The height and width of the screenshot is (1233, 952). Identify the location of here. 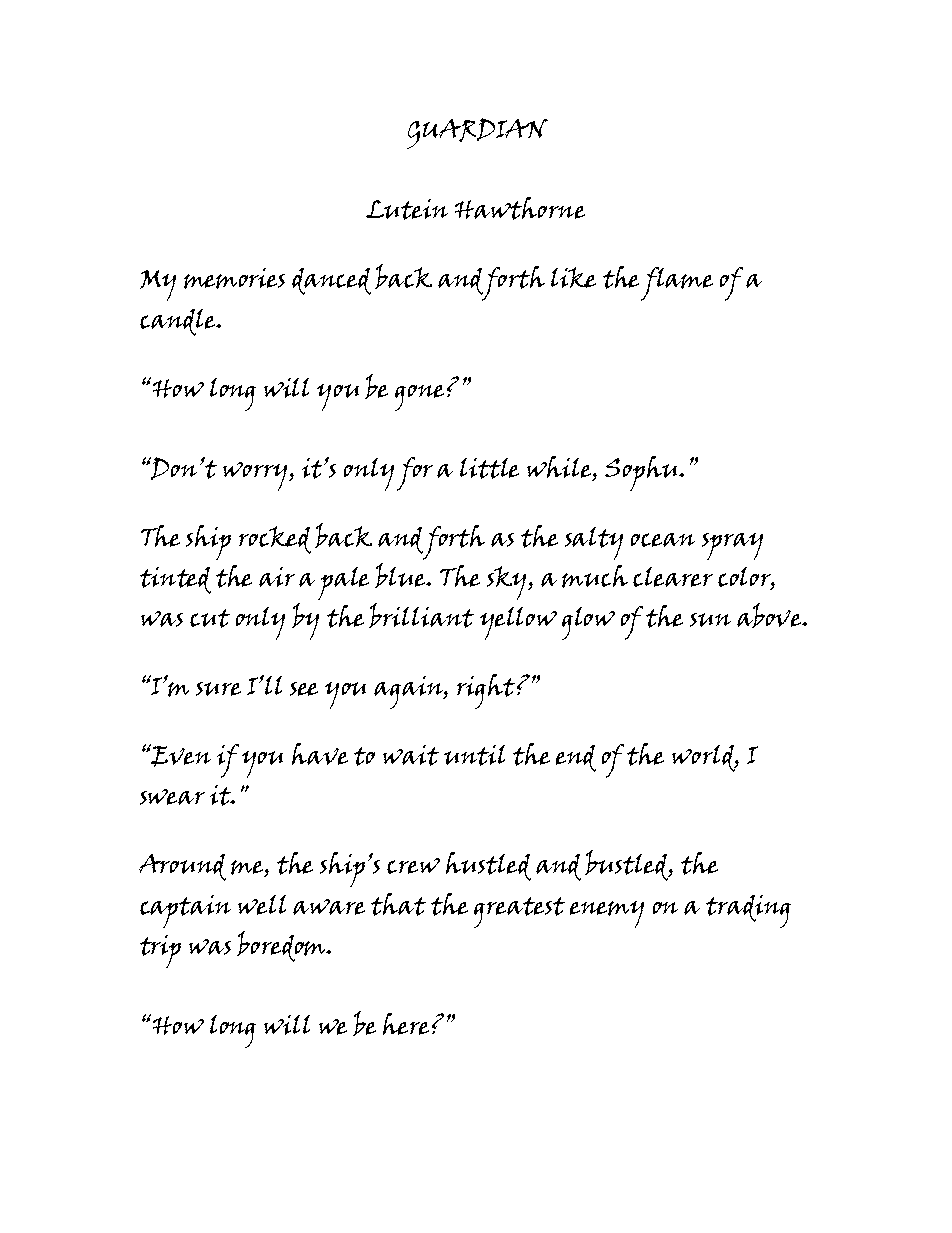
(406, 1024).
